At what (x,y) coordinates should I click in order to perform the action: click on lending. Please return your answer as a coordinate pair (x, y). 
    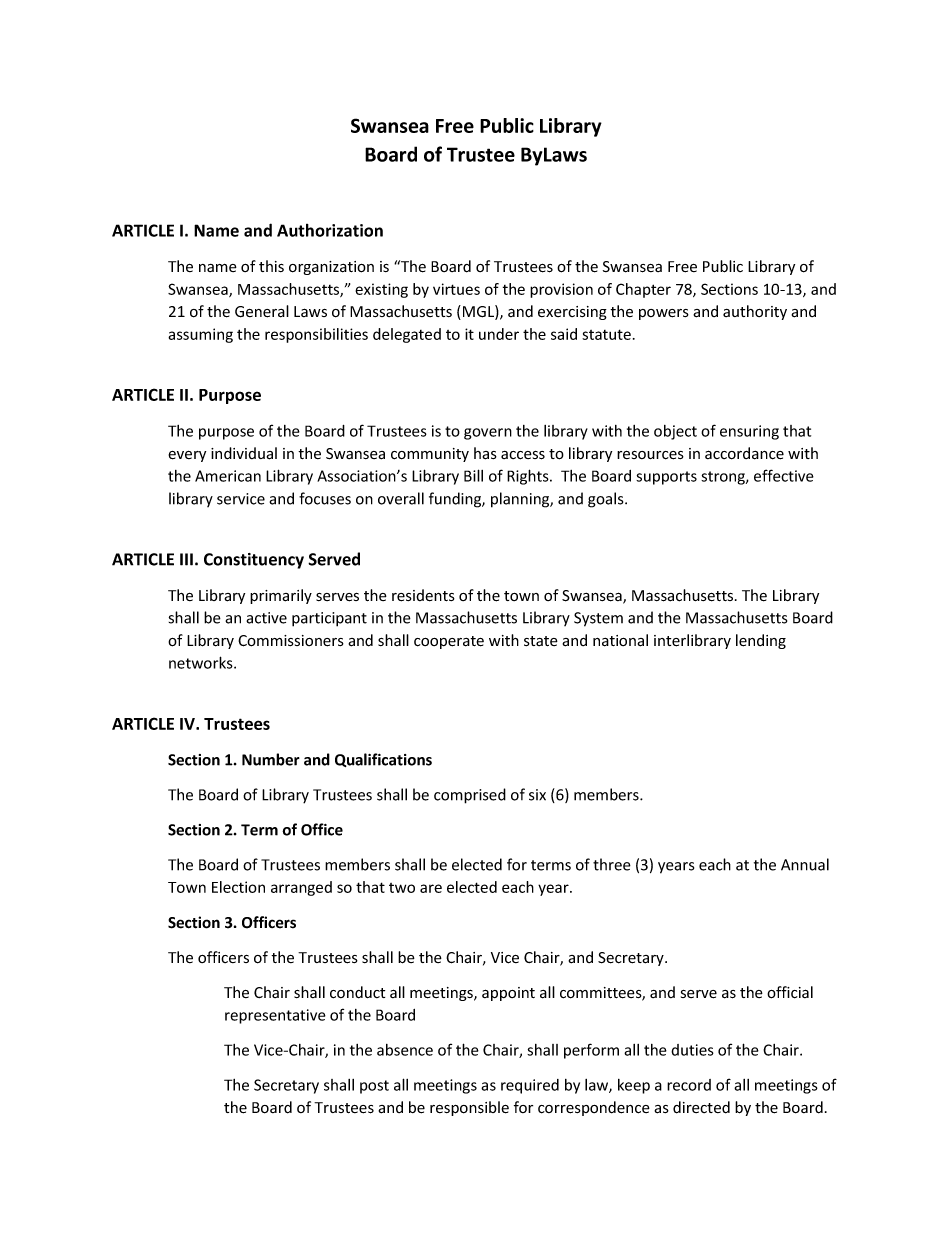
    Looking at the image, I should click on (761, 641).
